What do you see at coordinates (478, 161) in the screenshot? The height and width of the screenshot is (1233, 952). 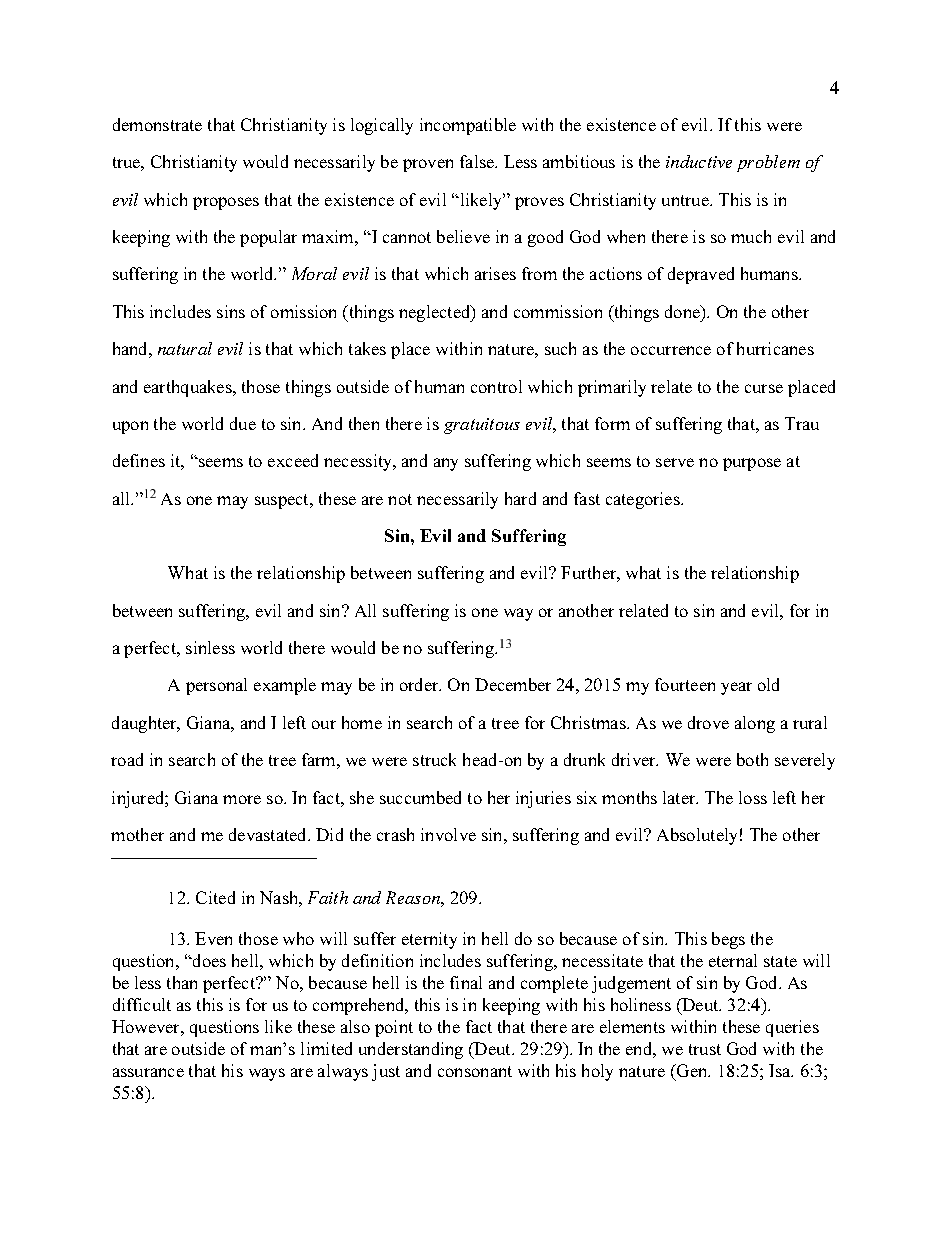 I see `false` at bounding box center [478, 161].
